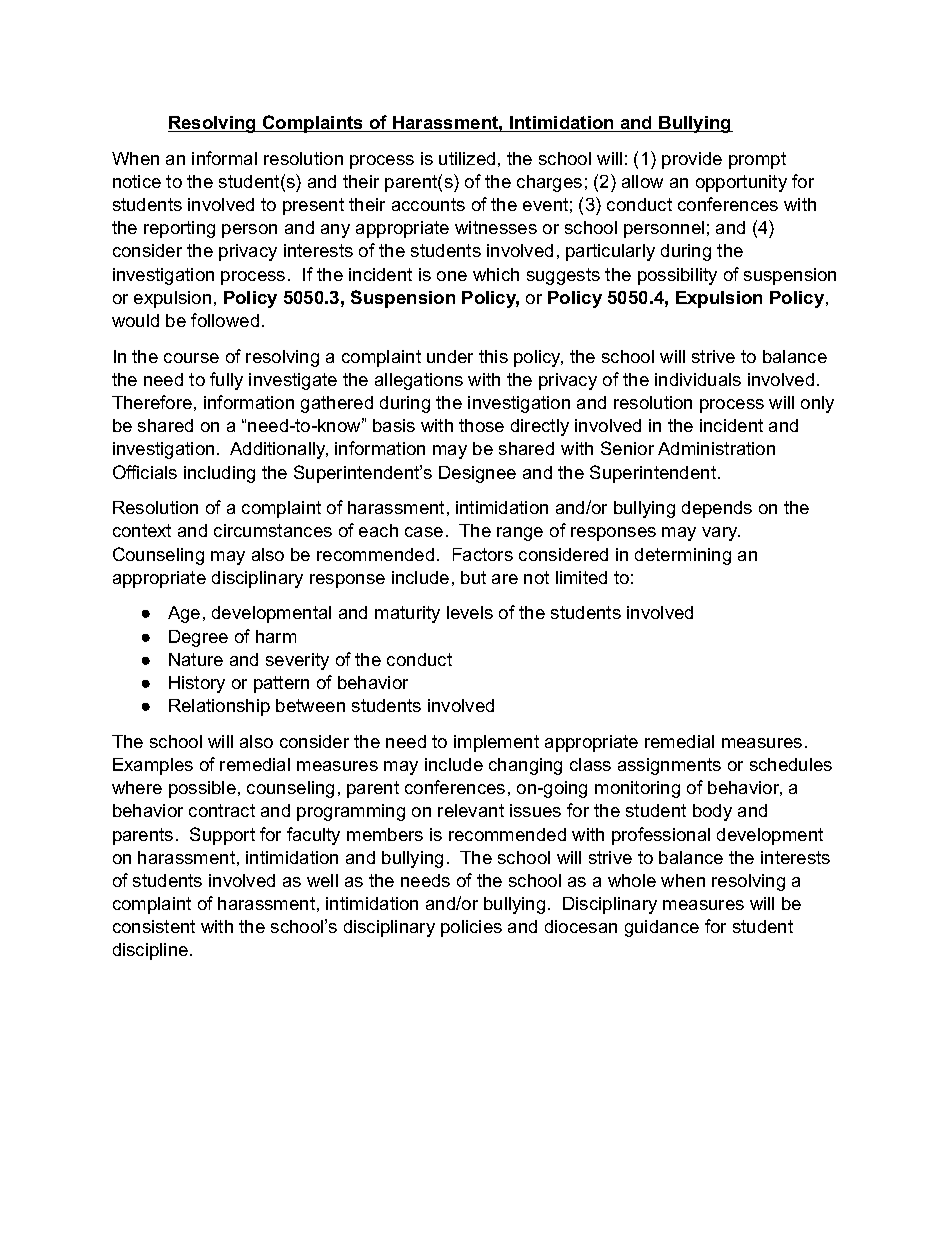  I want to click on Factors, so click(483, 554).
